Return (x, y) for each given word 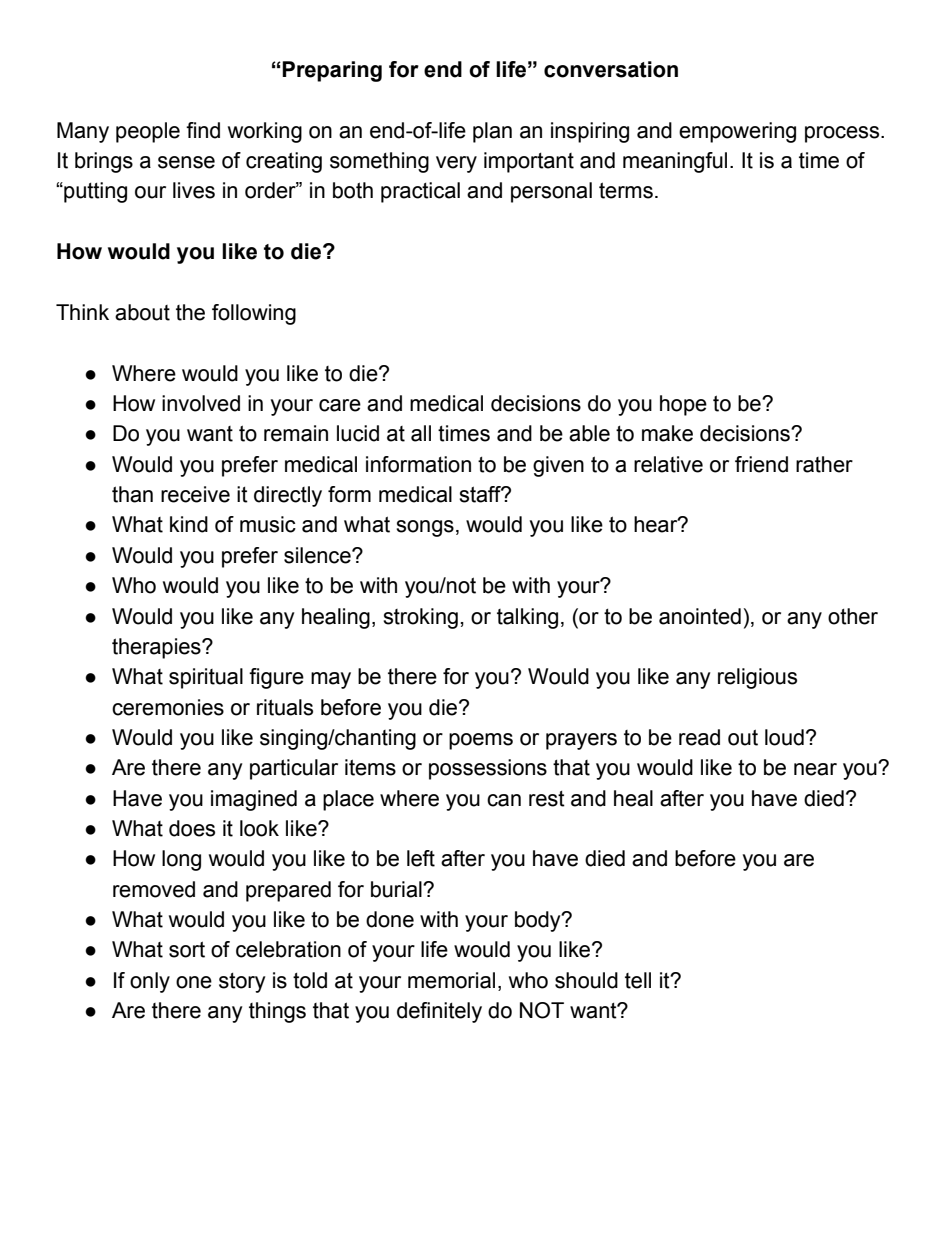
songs (425, 528)
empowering (737, 132)
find (203, 130)
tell (638, 980)
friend (761, 464)
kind (189, 524)
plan (492, 132)
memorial (451, 980)
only (150, 982)
